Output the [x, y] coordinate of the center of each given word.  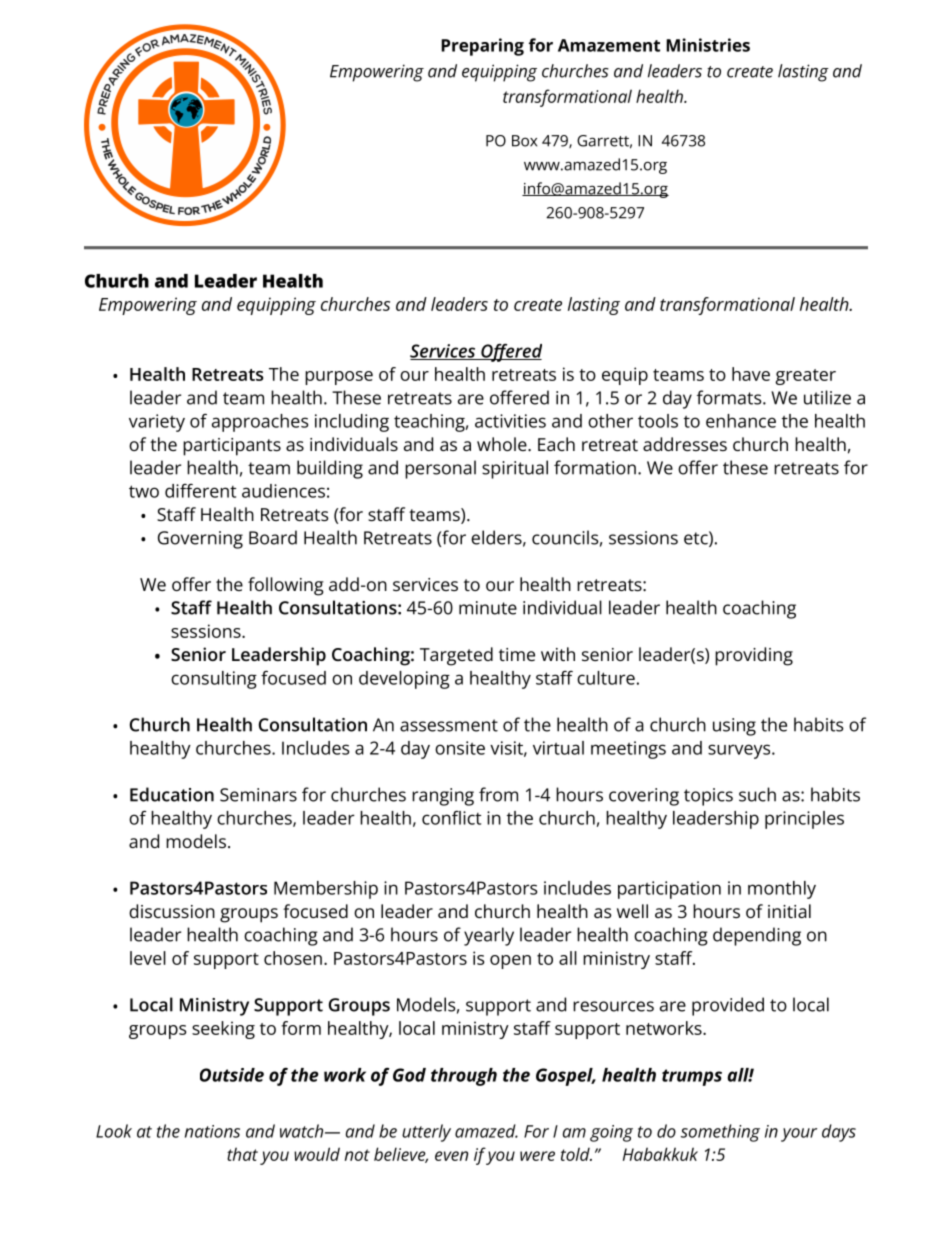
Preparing [482, 47]
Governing [200, 540]
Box [524, 141]
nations [212, 1131]
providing [754, 656]
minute [488, 608]
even [451, 1156]
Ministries [708, 45]
